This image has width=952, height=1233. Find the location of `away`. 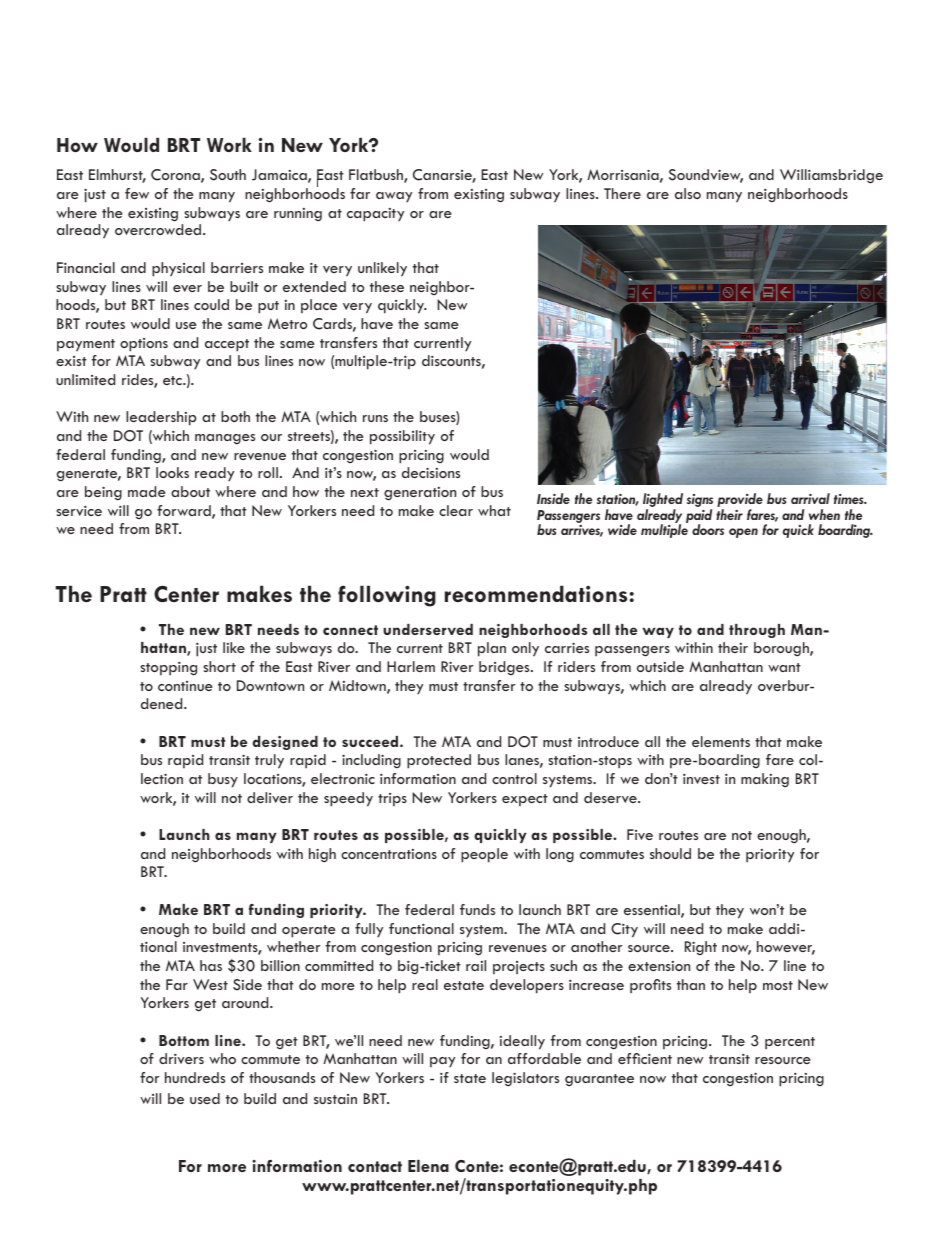

away is located at coordinates (394, 197).
